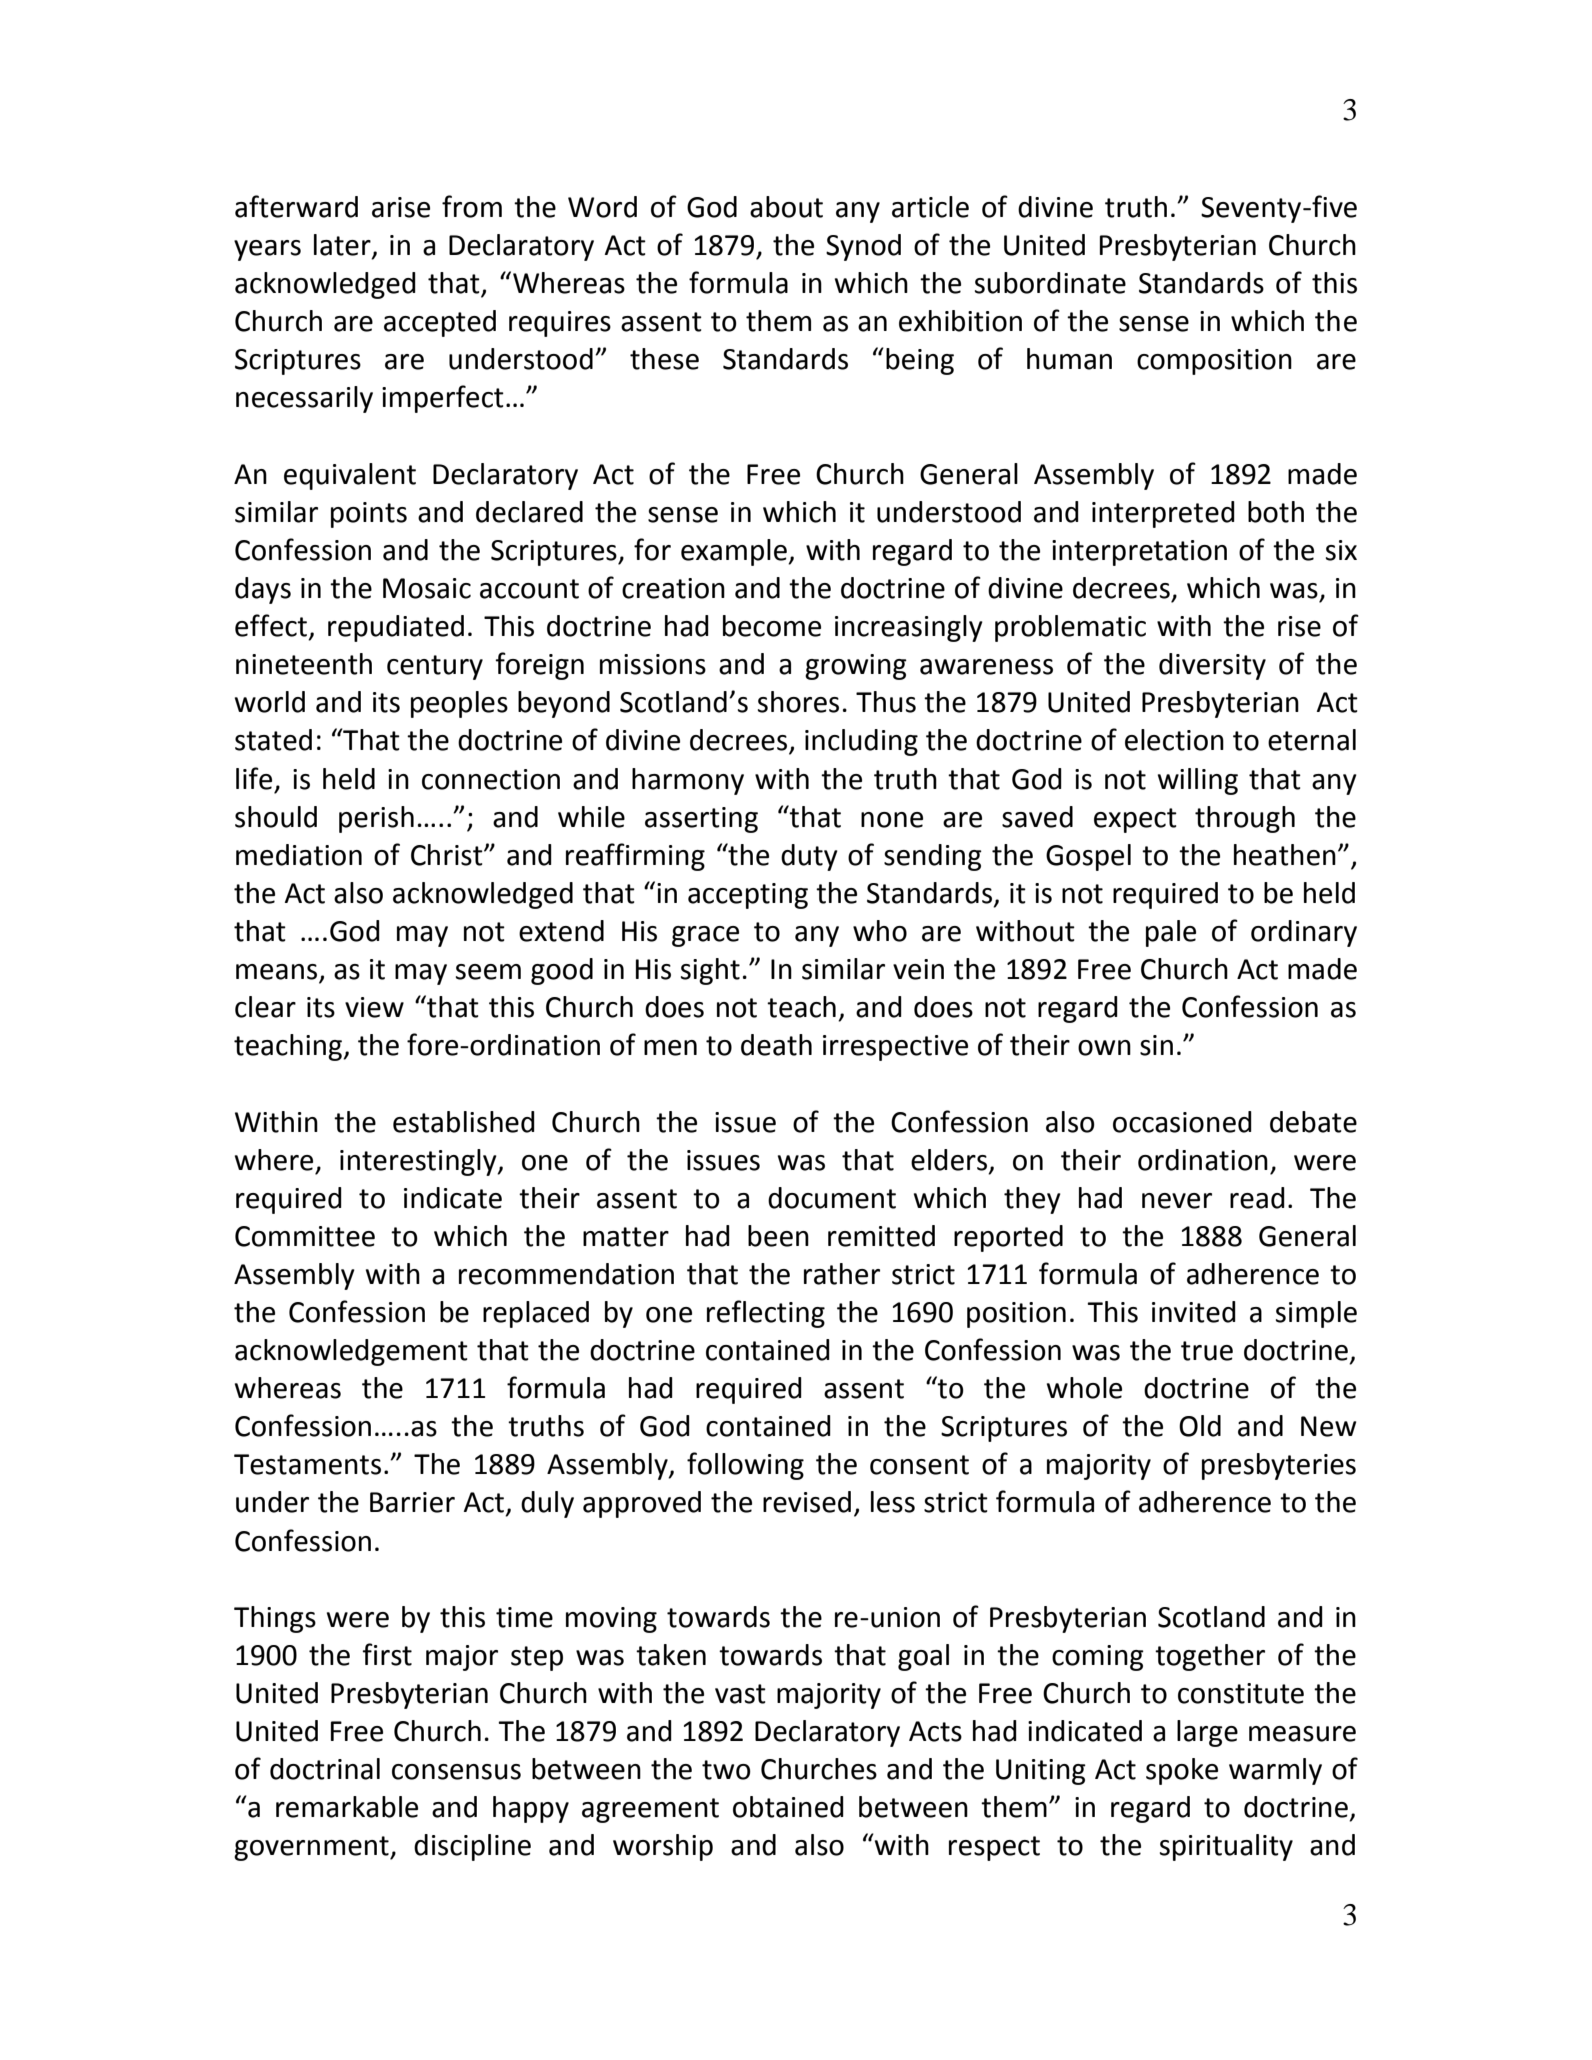  I want to click on later, so click(343, 246).
